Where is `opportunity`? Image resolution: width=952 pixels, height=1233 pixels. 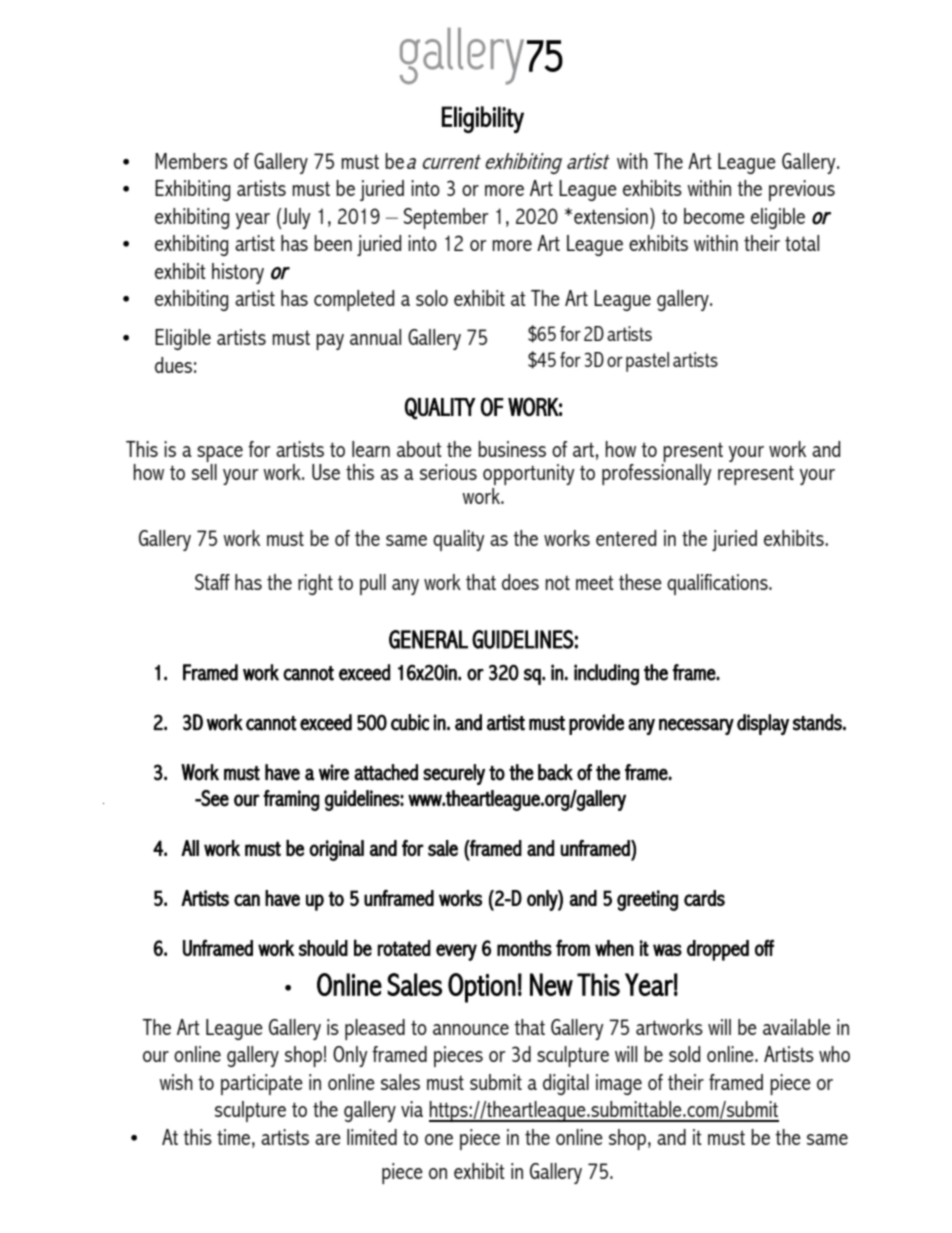
opportunity is located at coordinates (529, 474).
